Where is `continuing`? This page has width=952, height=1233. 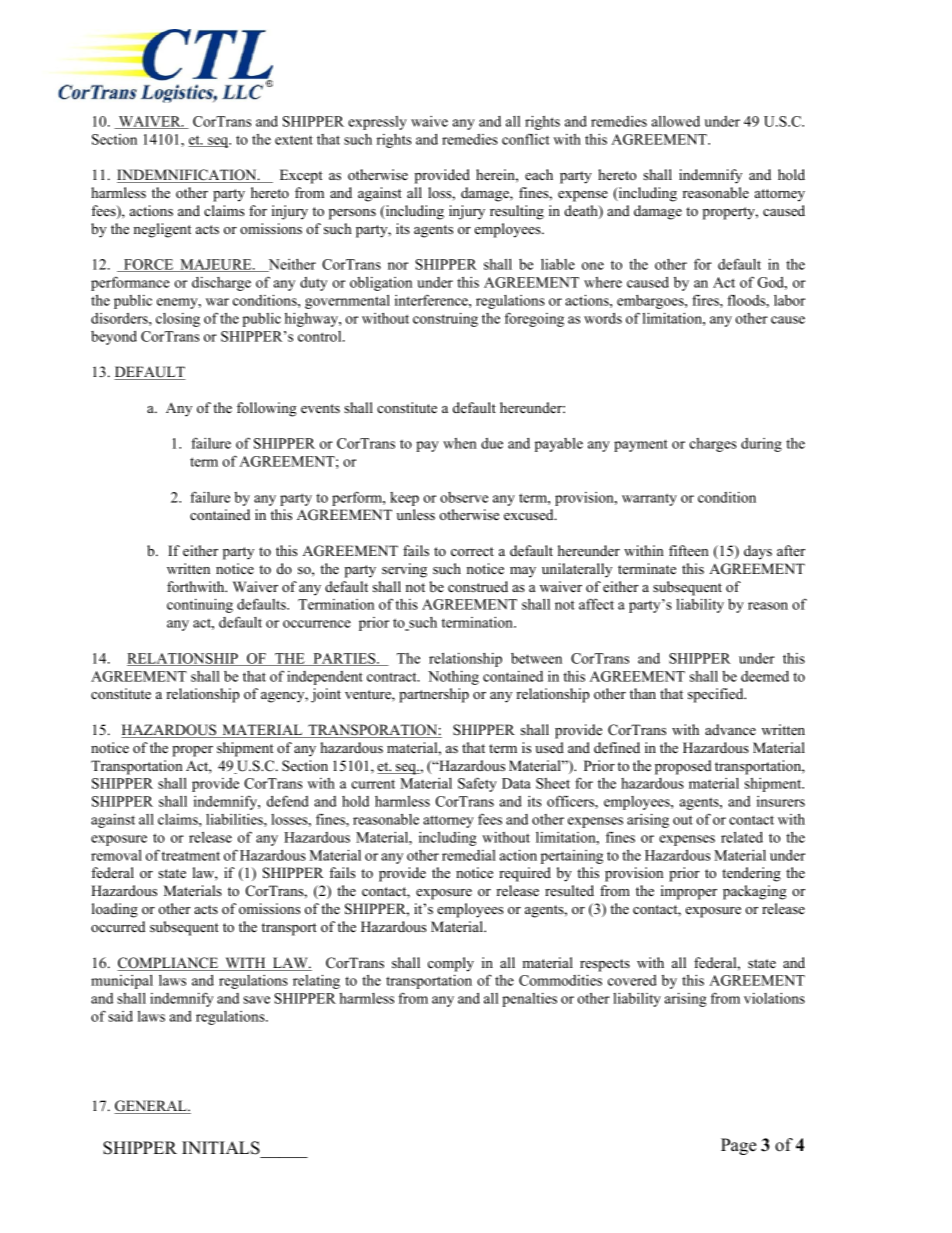 continuing is located at coordinates (200, 605).
